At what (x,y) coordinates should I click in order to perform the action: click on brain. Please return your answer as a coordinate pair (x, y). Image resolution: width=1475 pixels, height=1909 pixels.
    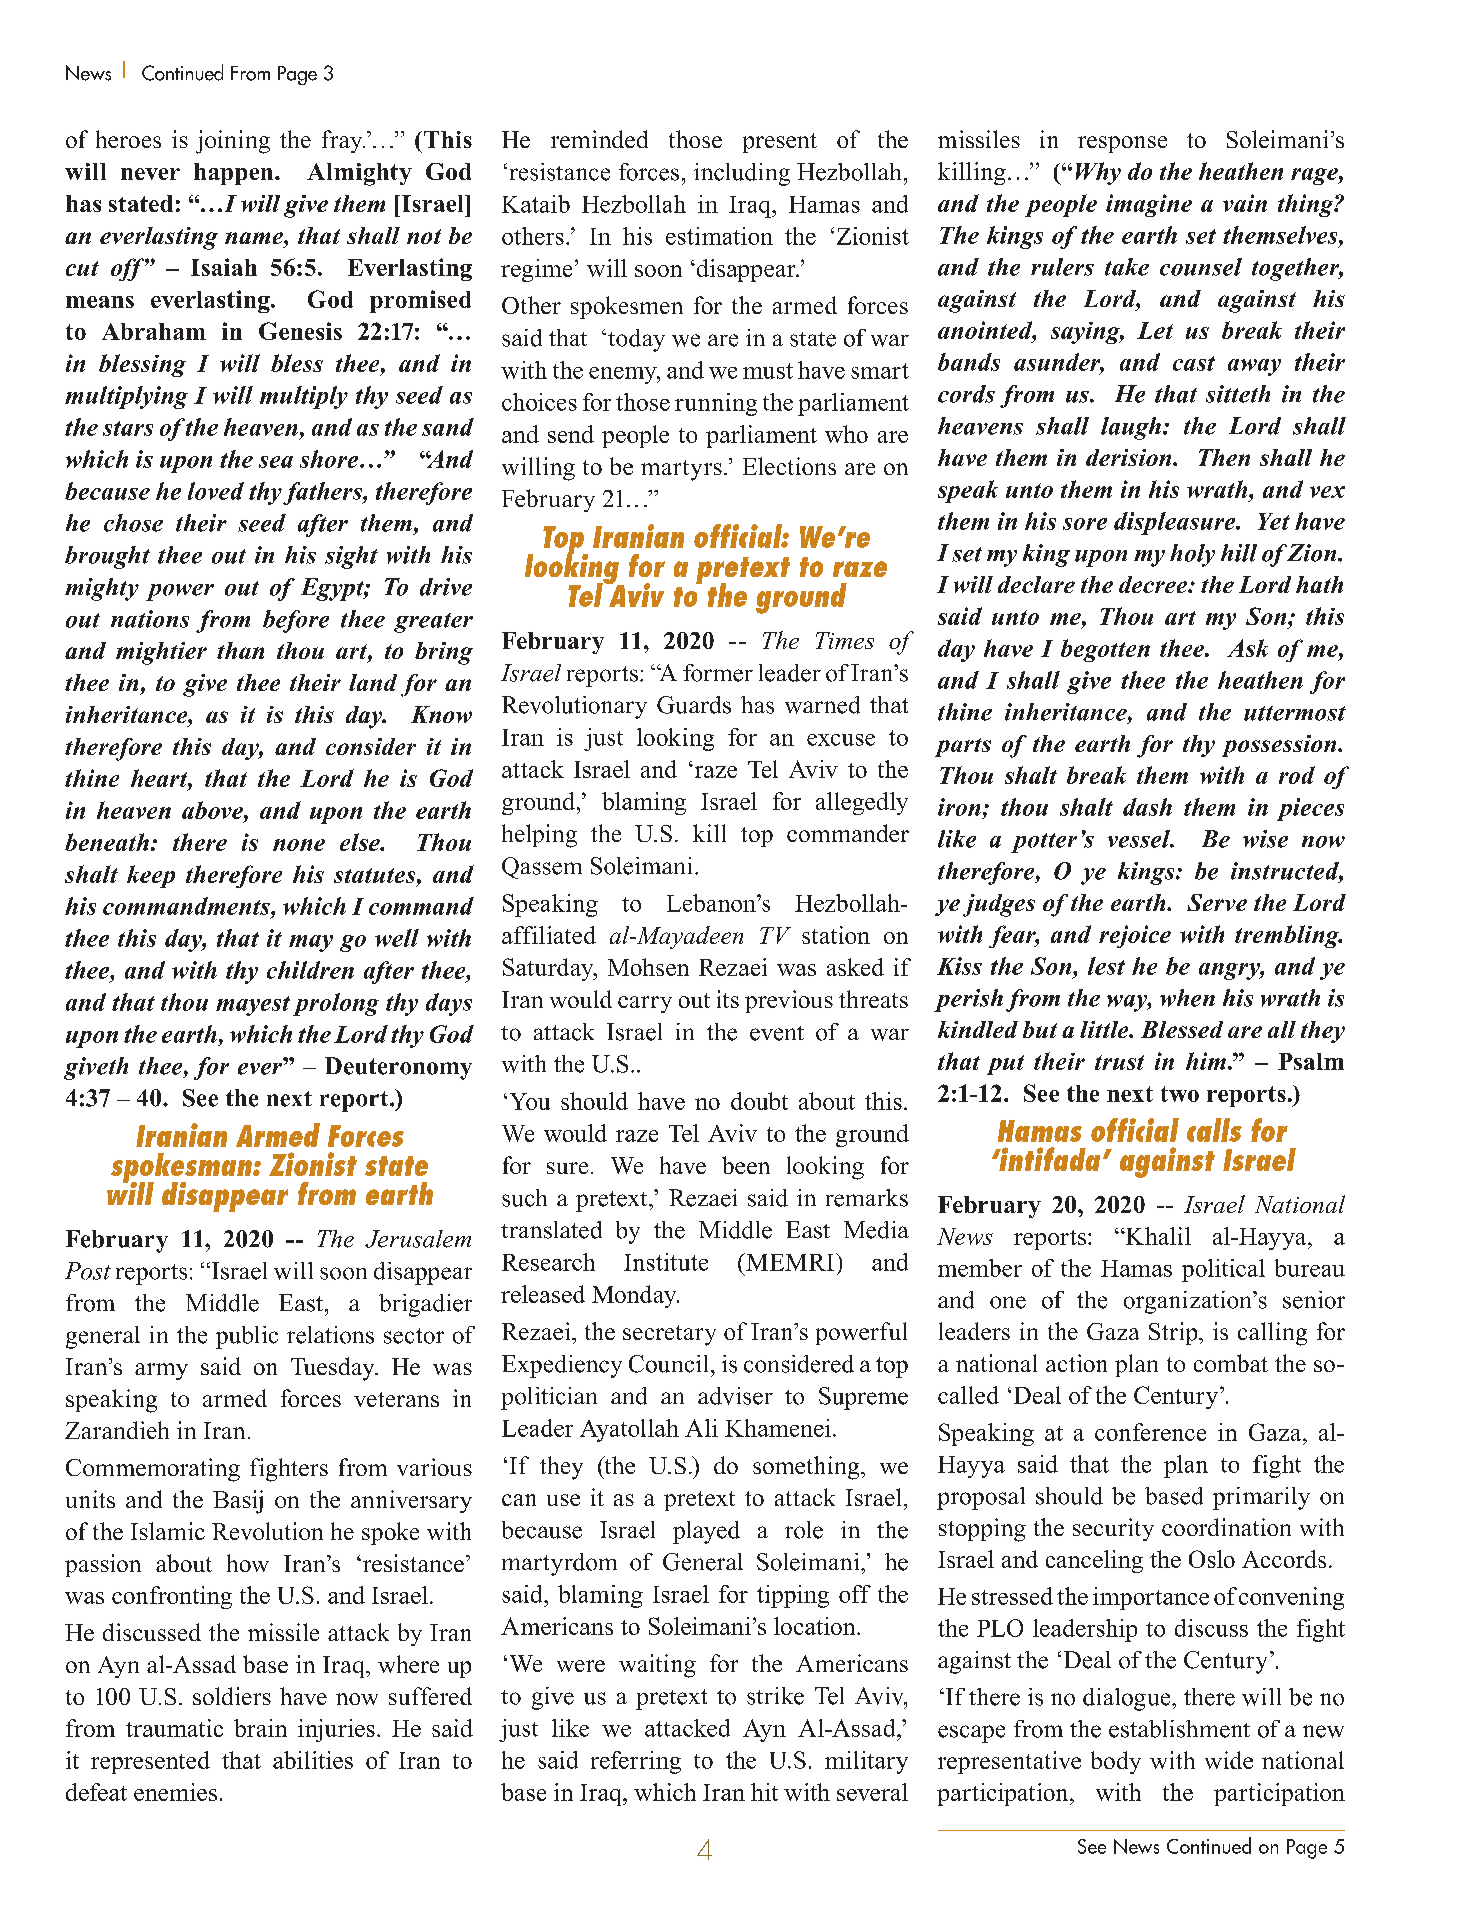
    Looking at the image, I should click on (260, 1728).
